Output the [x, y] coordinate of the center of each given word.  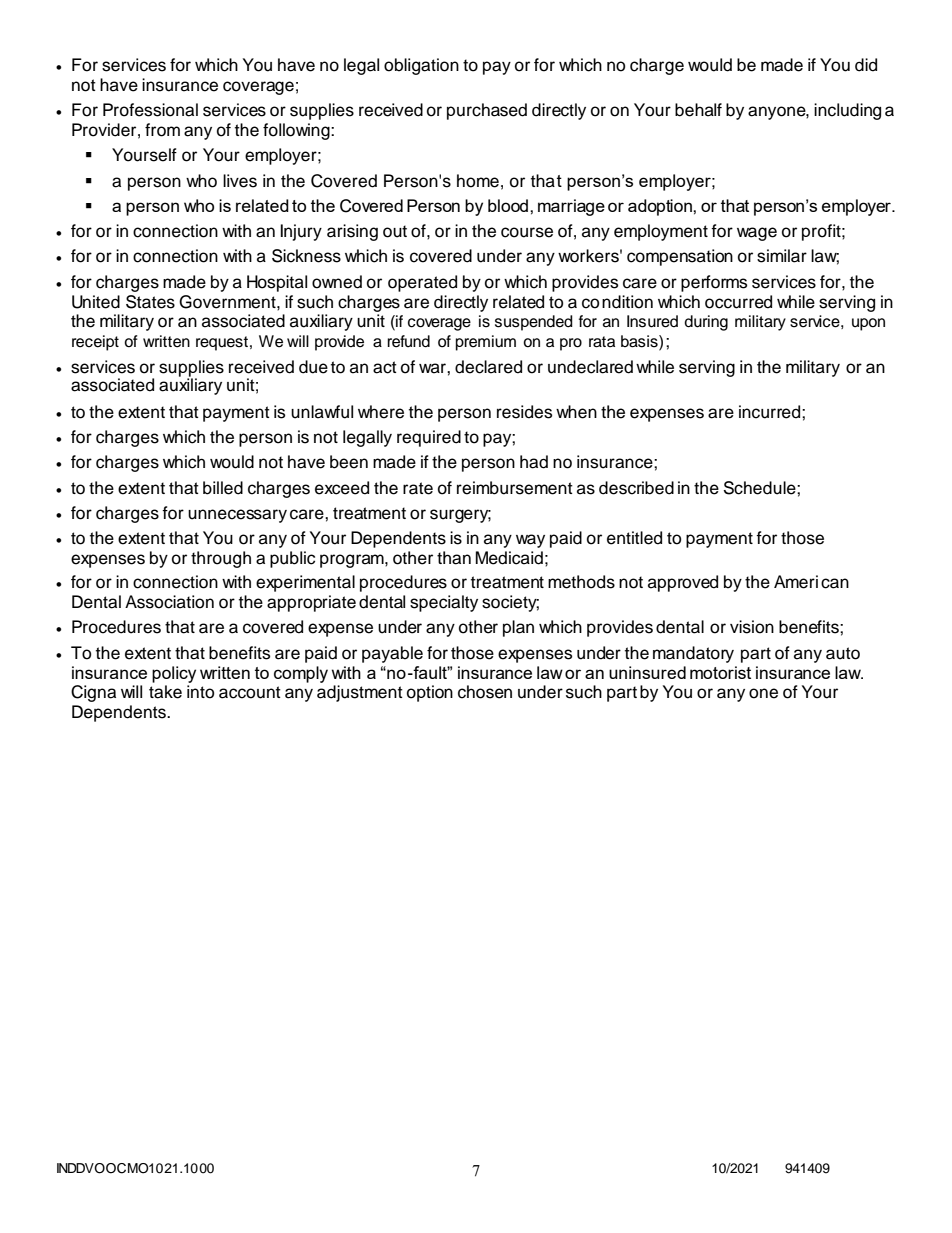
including [847, 111]
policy [174, 676]
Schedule [761, 488]
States [150, 302]
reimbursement [515, 488]
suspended [534, 323]
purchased [487, 111]
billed [223, 488]
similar [782, 256]
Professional [150, 110]
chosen [485, 692]
